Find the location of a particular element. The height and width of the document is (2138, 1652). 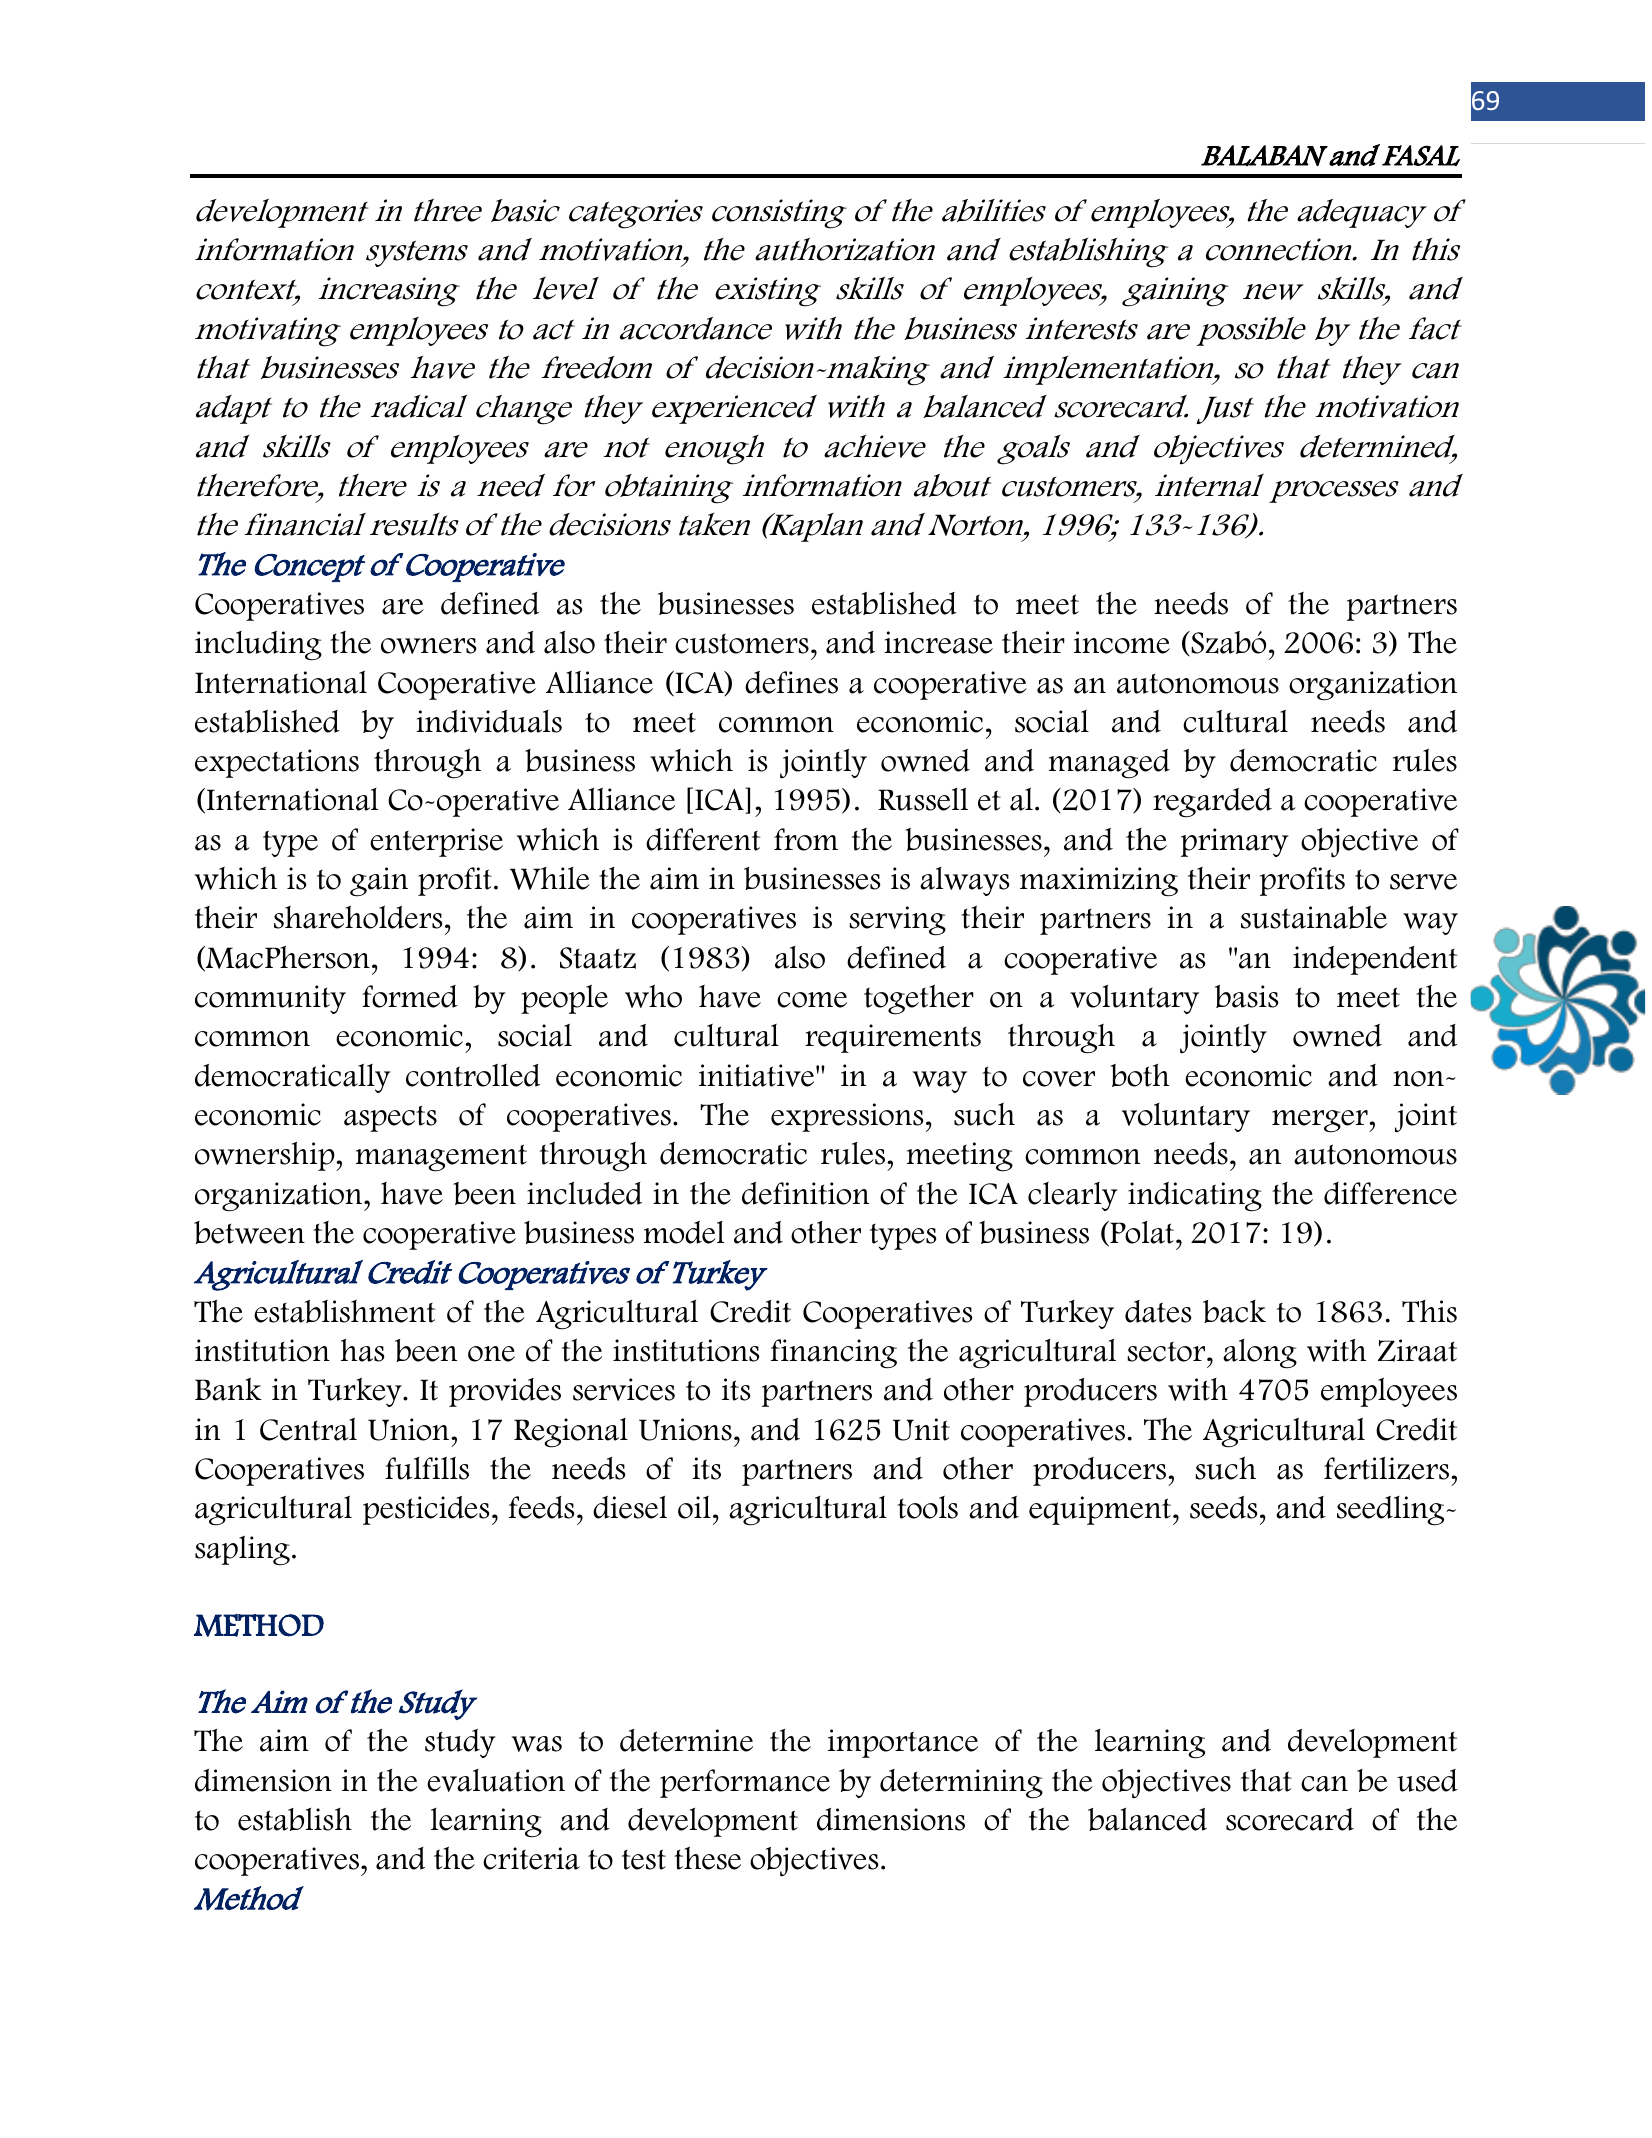

performance is located at coordinates (745, 1783).
